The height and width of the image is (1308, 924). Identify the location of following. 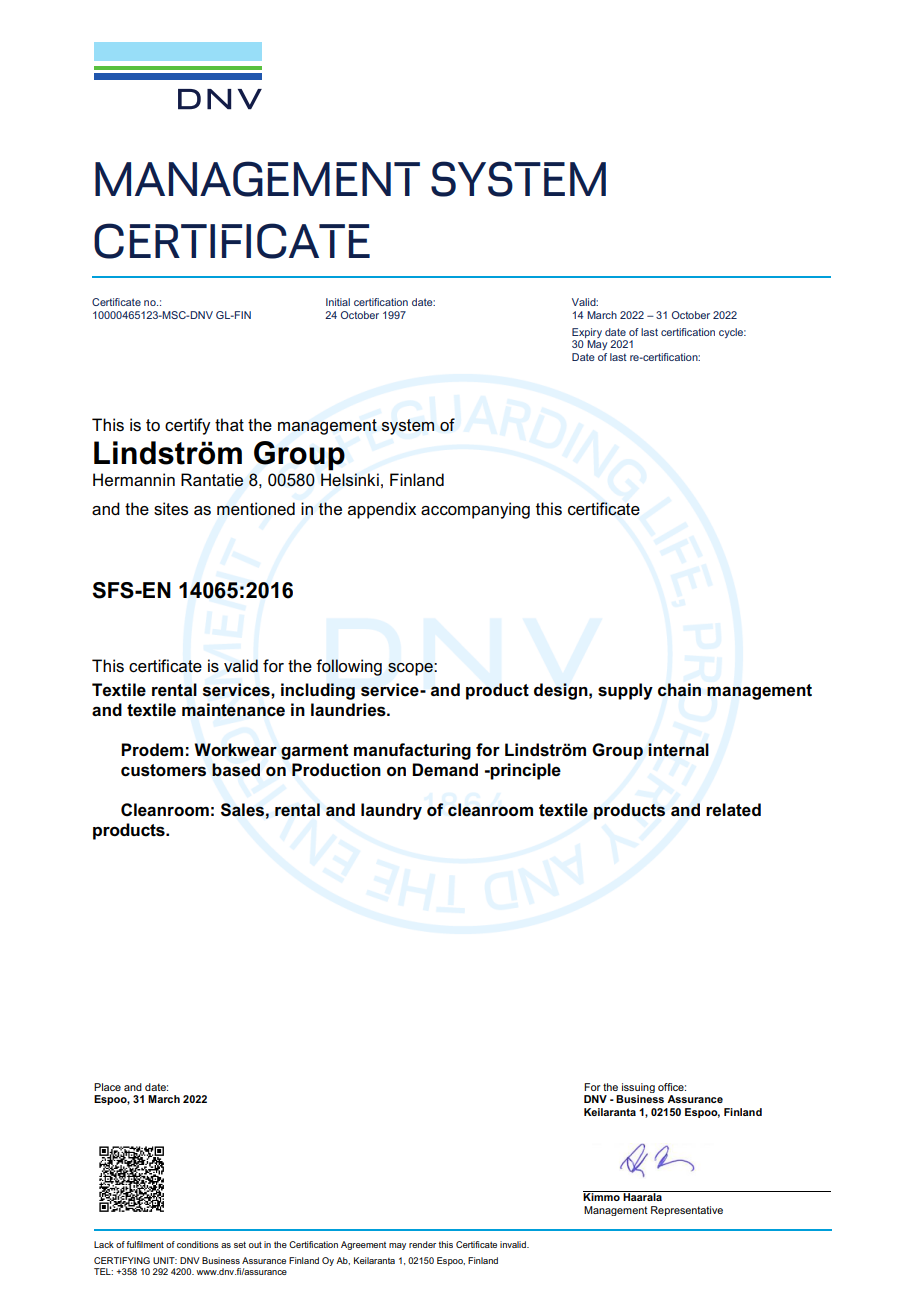
(349, 667).
